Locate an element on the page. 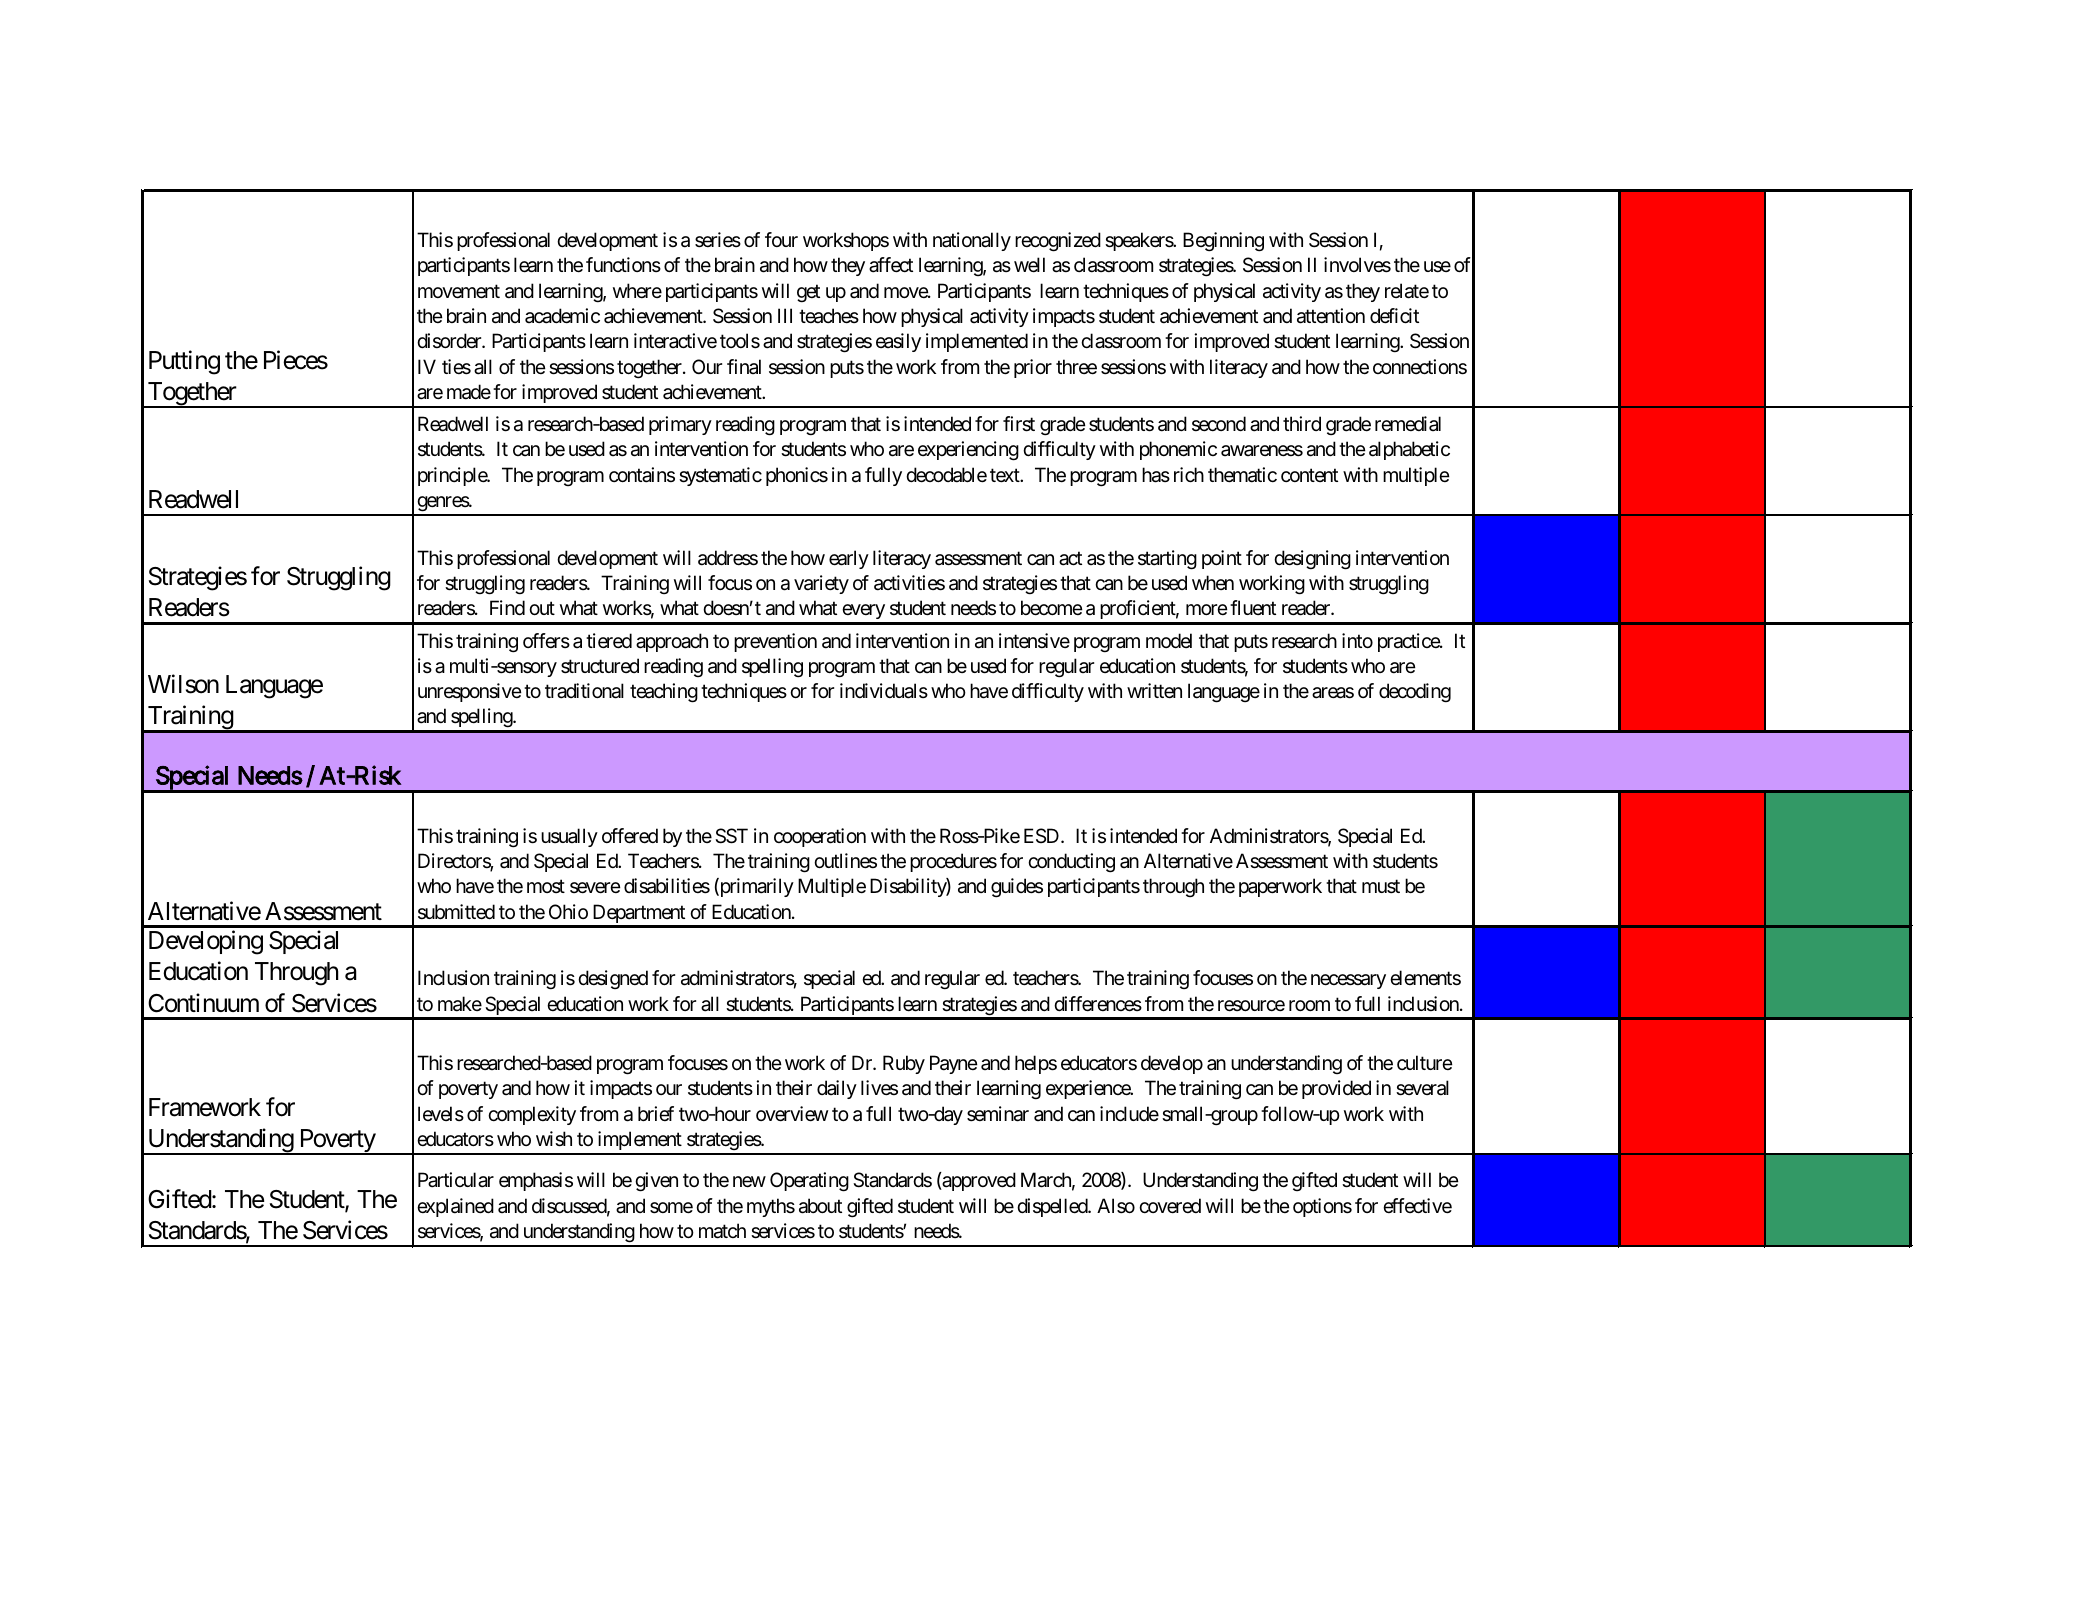  phonics is located at coordinates (797, 476).
